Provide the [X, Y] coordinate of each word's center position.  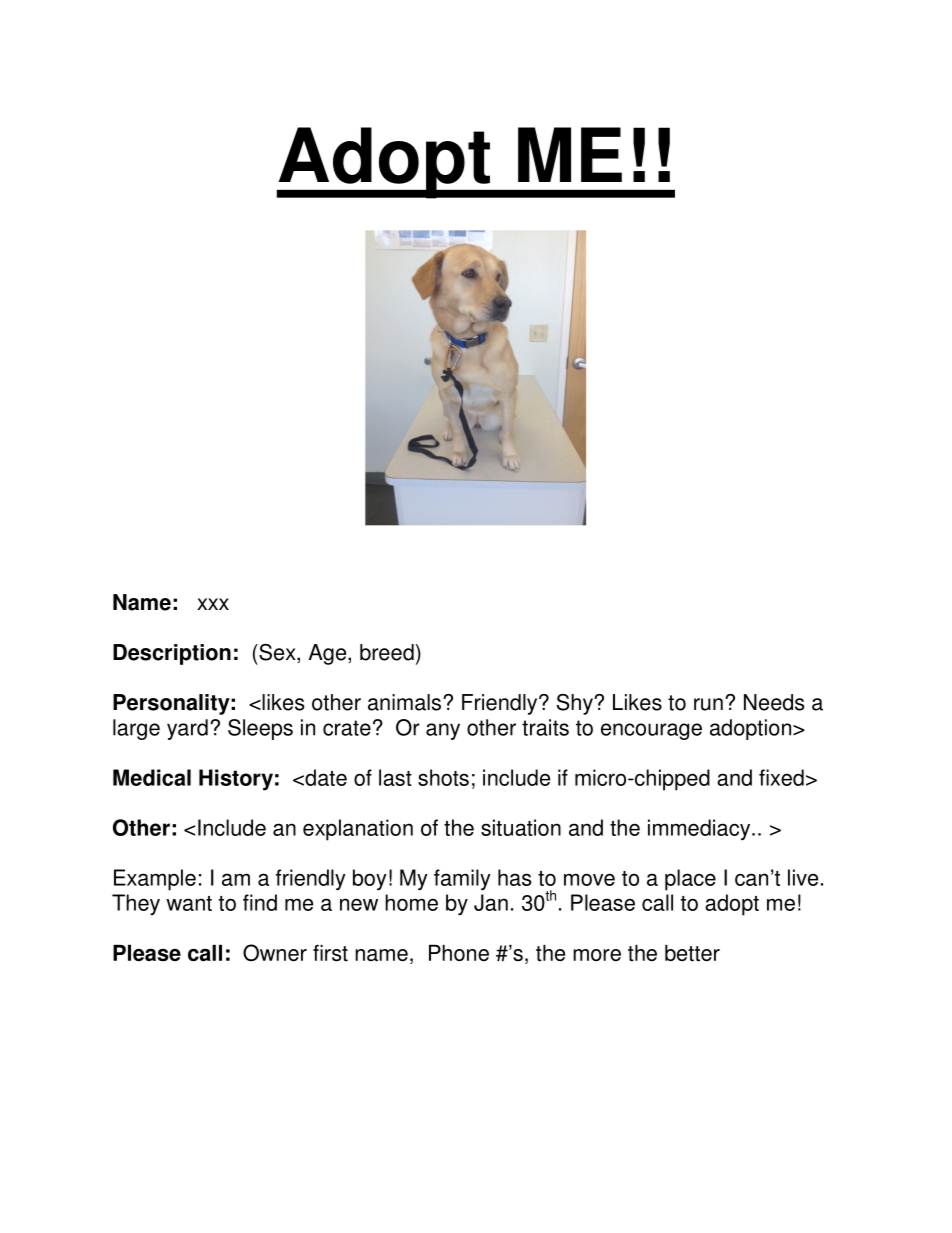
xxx [213, 604]
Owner [275, 953]
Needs [774, 702]
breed [387, 652]
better [692, 953]
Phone [459, 953]
